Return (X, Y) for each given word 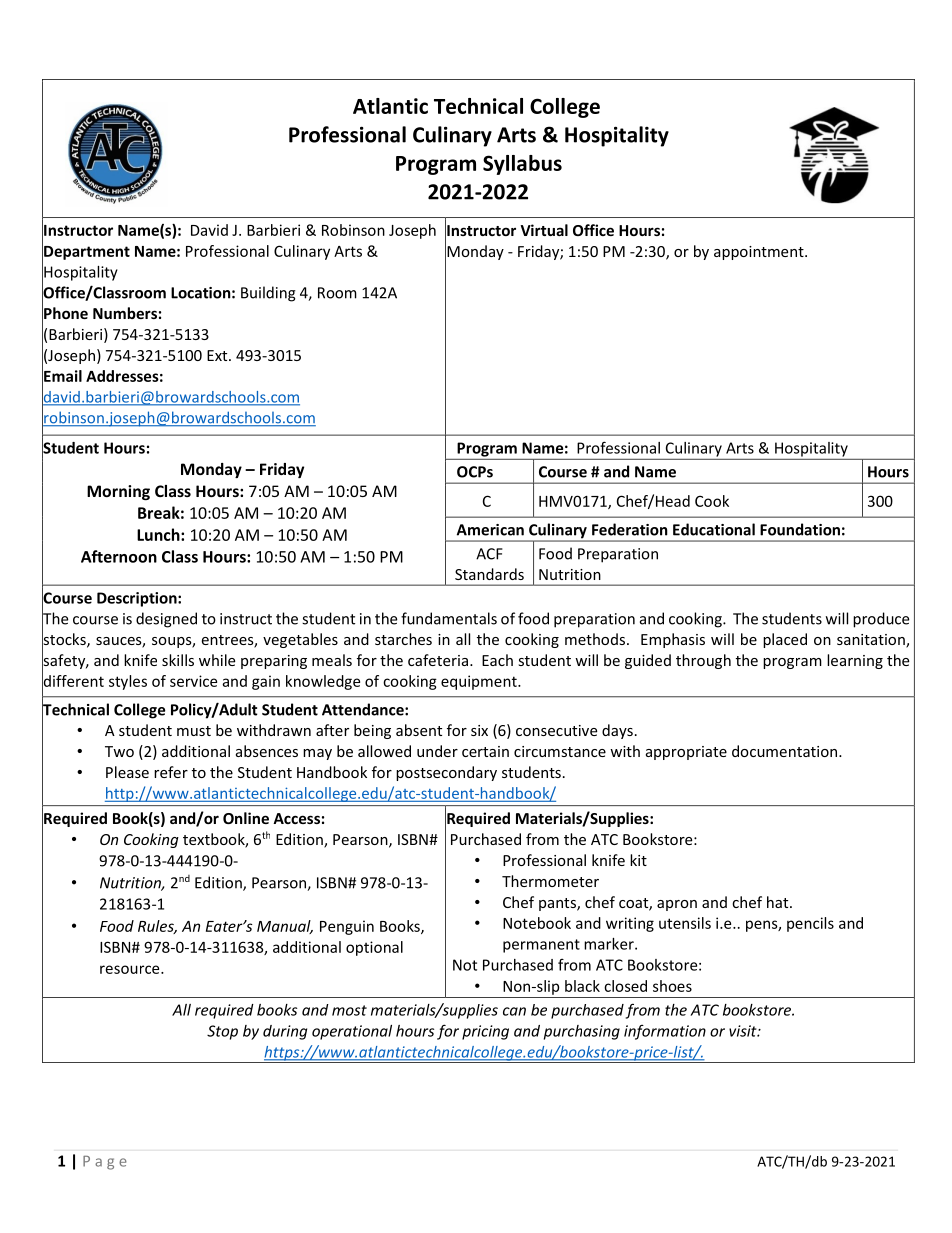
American (490, 530)
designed (166, 620)
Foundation (800, 529)
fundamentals (449, 618)
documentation (786, 751)
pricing (485, 1032)
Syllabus (522, 165)
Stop (222, 1032)
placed (785, 640)
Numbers (125, 313)
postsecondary (446, 773)
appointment (760, 253)
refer (171, 772)
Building (268, 294)
